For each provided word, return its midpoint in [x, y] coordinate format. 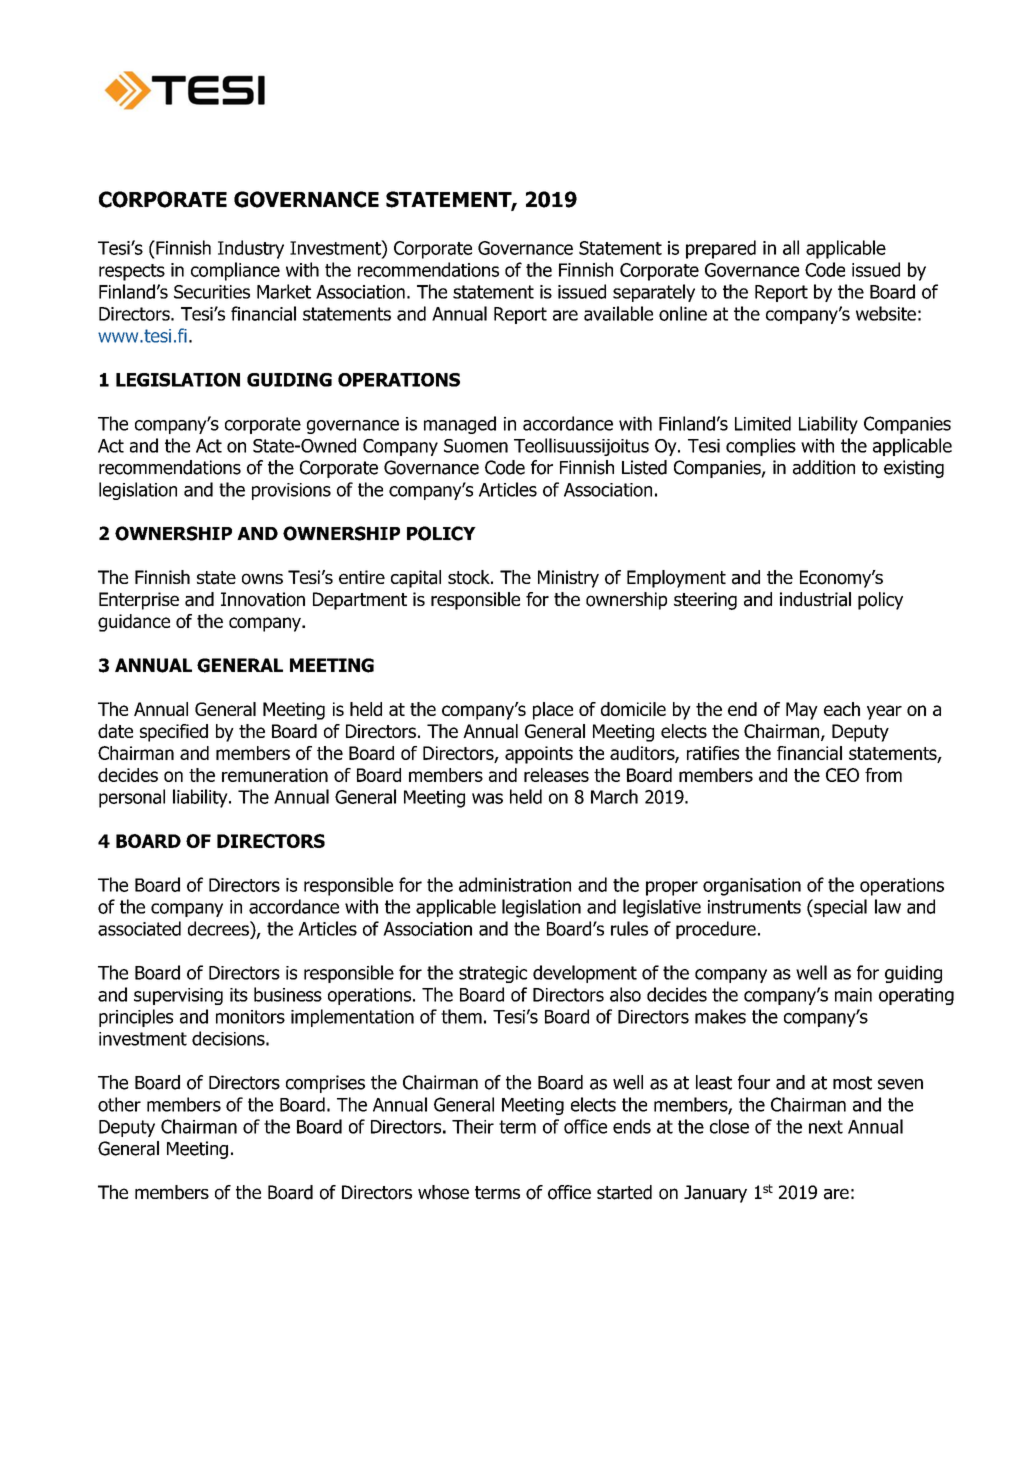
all [791, 247]
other [119, 1104]
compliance [235, 271]
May [802, 711]
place [553, 711]
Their [473, 1126]
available [618, 313]
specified [174, 733]
